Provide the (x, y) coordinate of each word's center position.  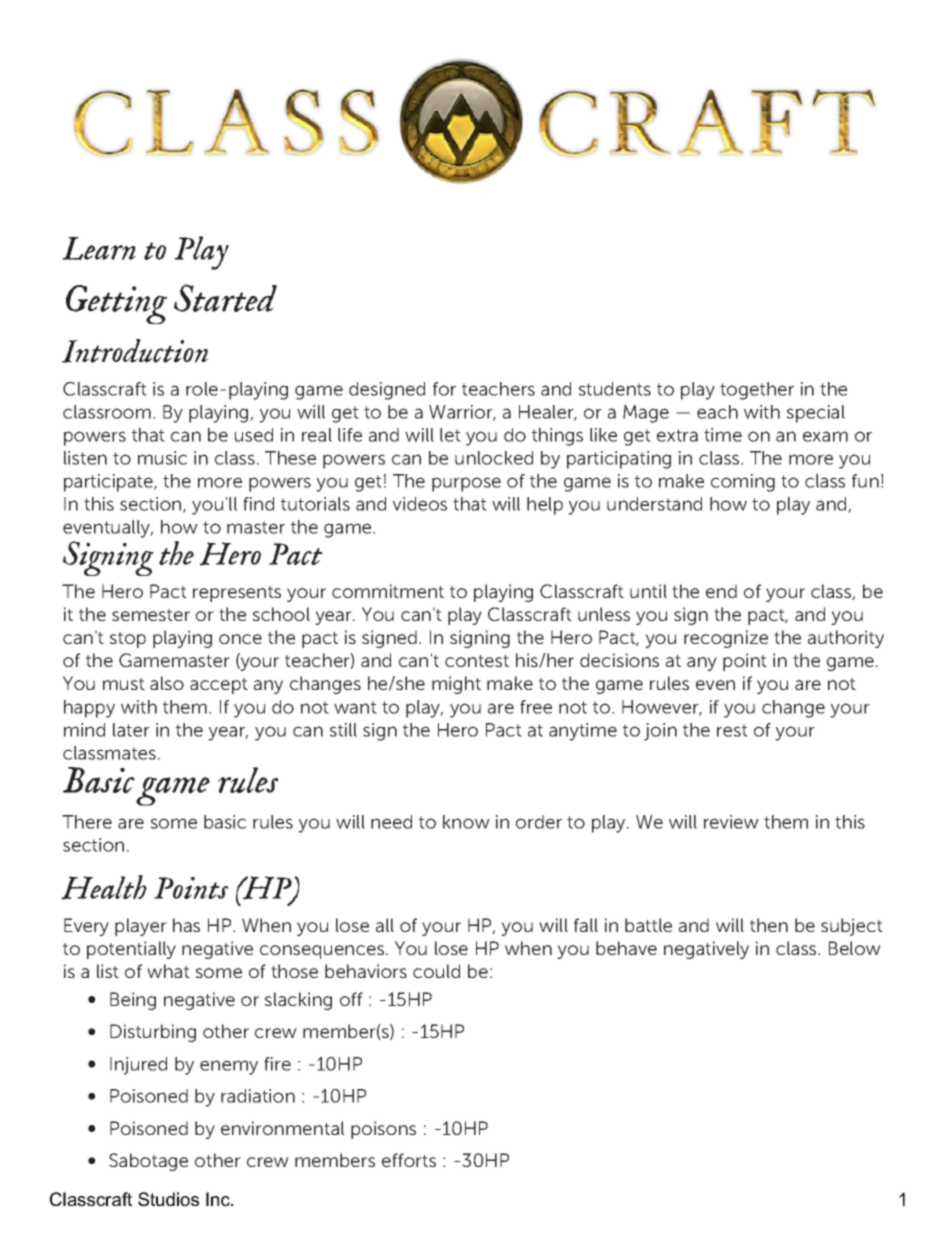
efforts (409, 1160)
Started (225, 298)
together (757, 391)
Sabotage (148, 1162)
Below (855, 948)
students (615, 389)
